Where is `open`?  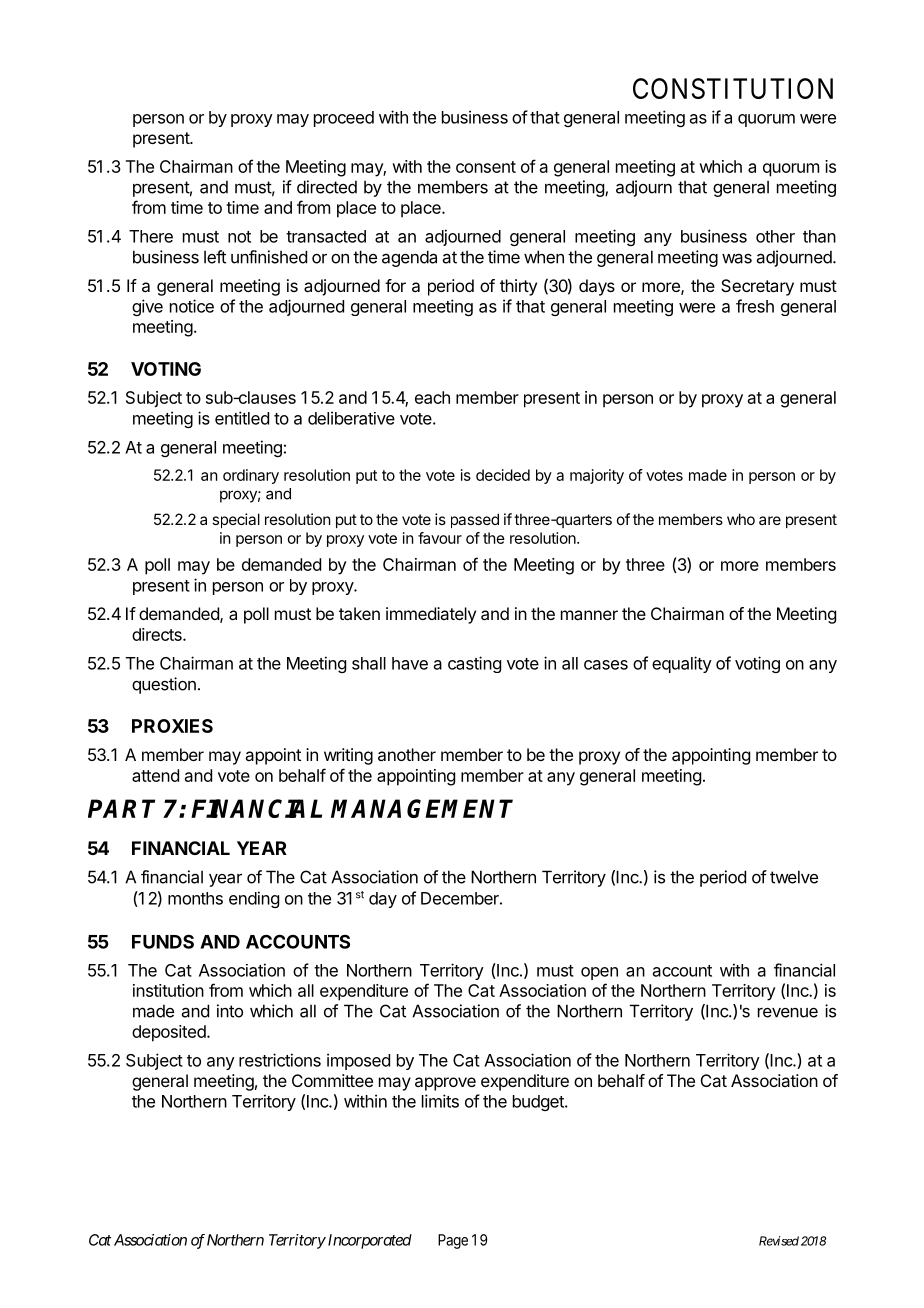 open is located at coordinates (599, 973).
